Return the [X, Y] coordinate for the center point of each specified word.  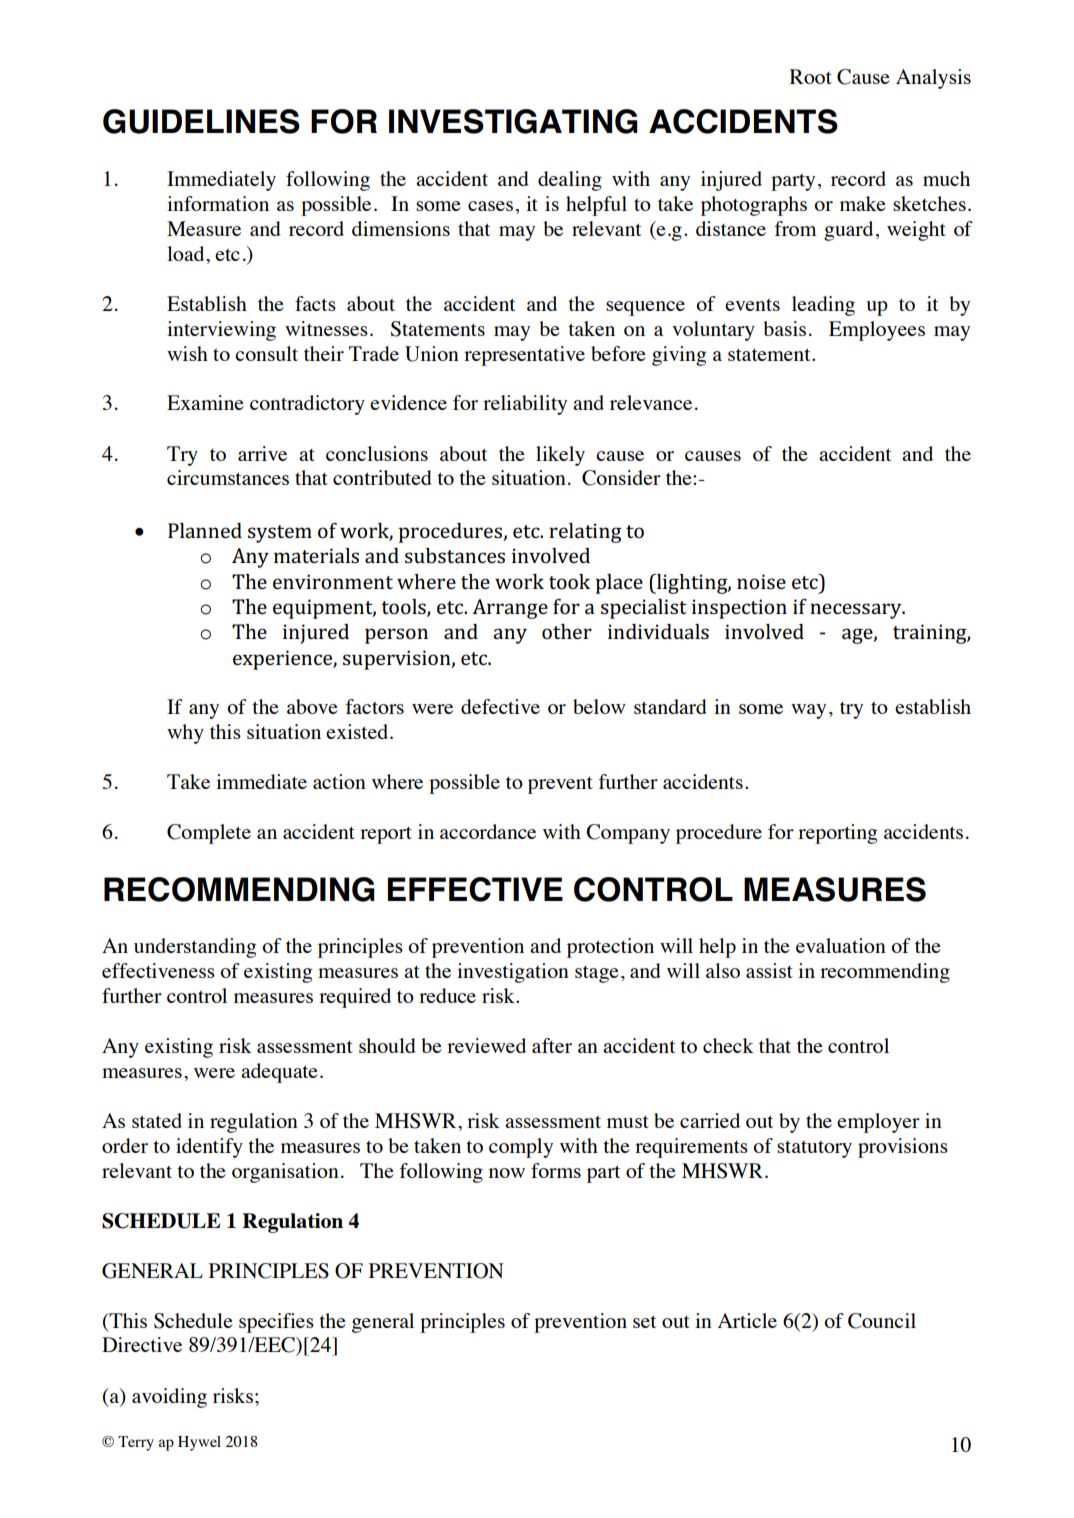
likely [560, 456]
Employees [877, 331]
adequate [279, 1073]
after [552, 1045]
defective [500, 706]
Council [882, 1321]
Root [811, 76]
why [185, 734]
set [644, 1321]
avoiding [169, 1398]
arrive [262, 453]
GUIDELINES [201, 121]
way [808, 711]
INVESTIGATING [513, 121]
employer [878, 1123]
